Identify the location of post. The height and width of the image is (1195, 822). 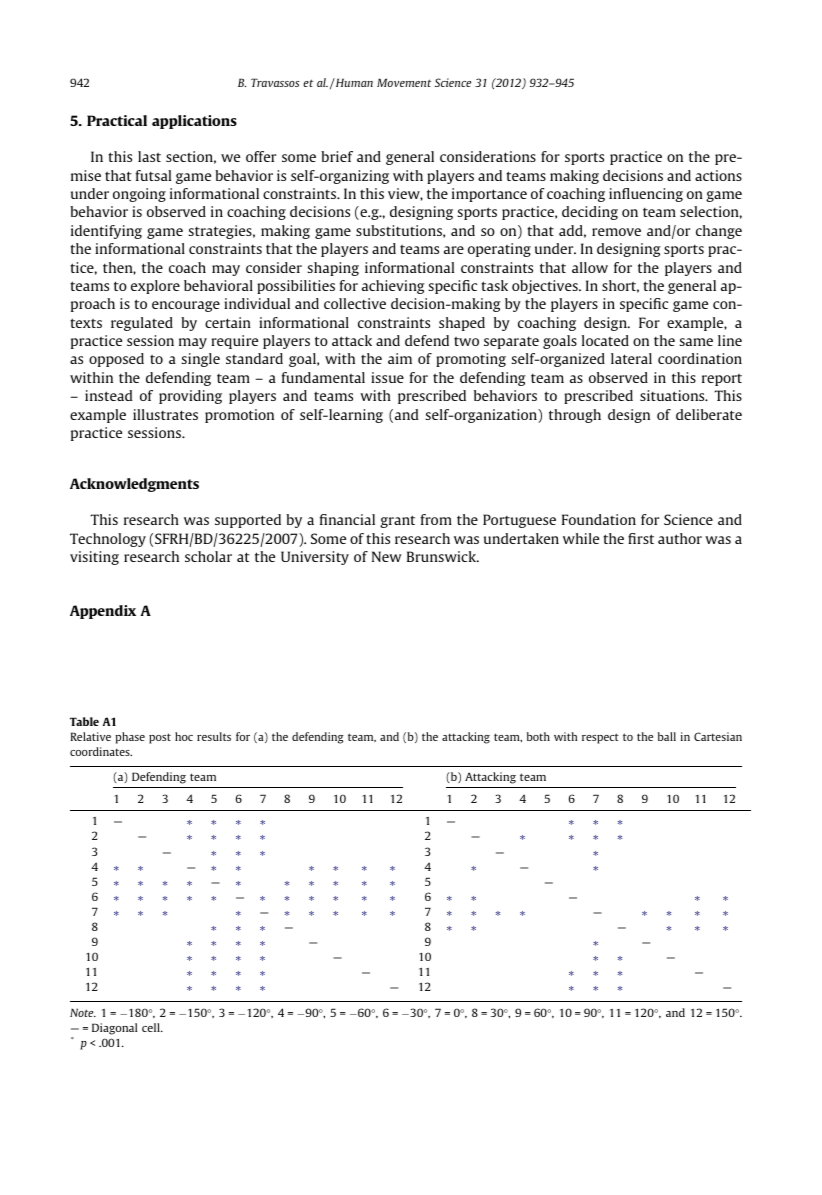
(160, 738).
